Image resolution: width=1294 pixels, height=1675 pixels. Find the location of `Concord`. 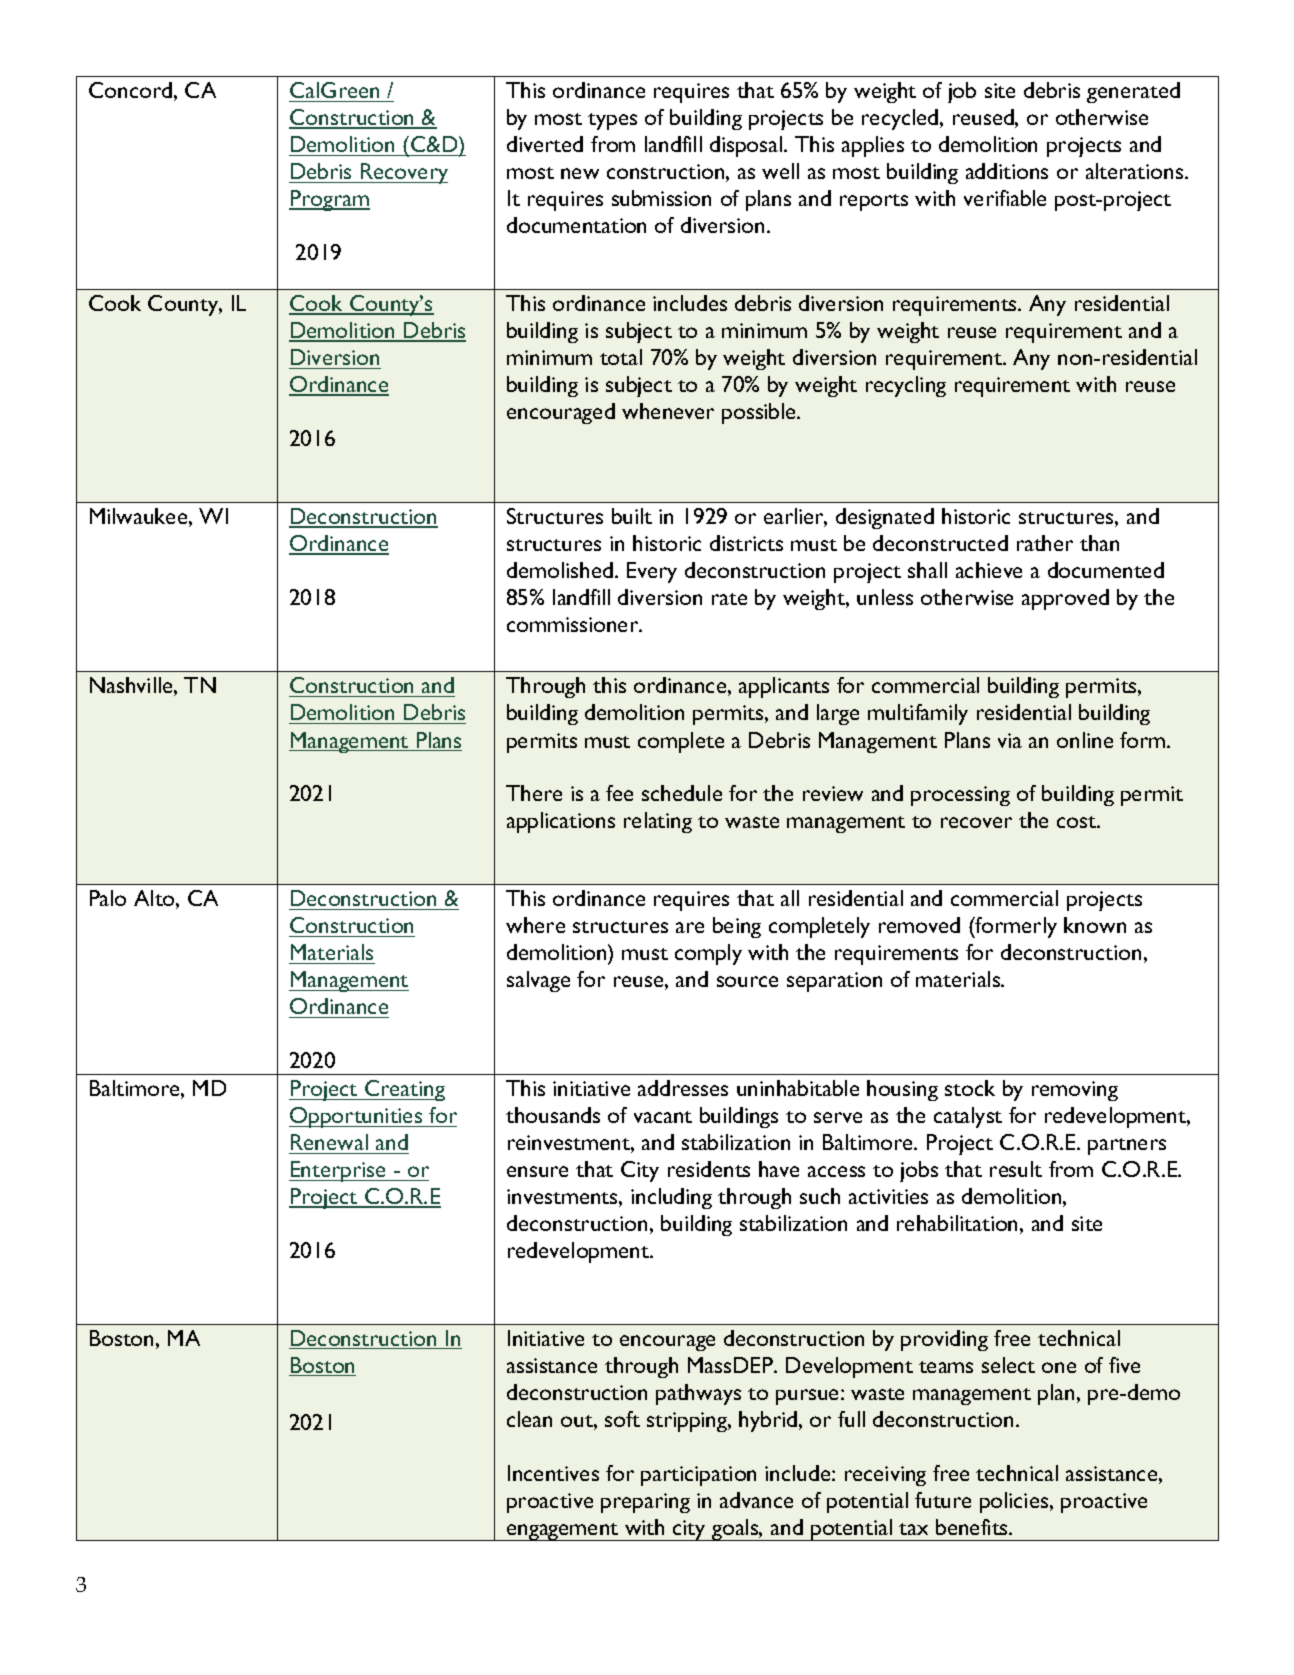

Concord is located at coordinates (130, 90).
